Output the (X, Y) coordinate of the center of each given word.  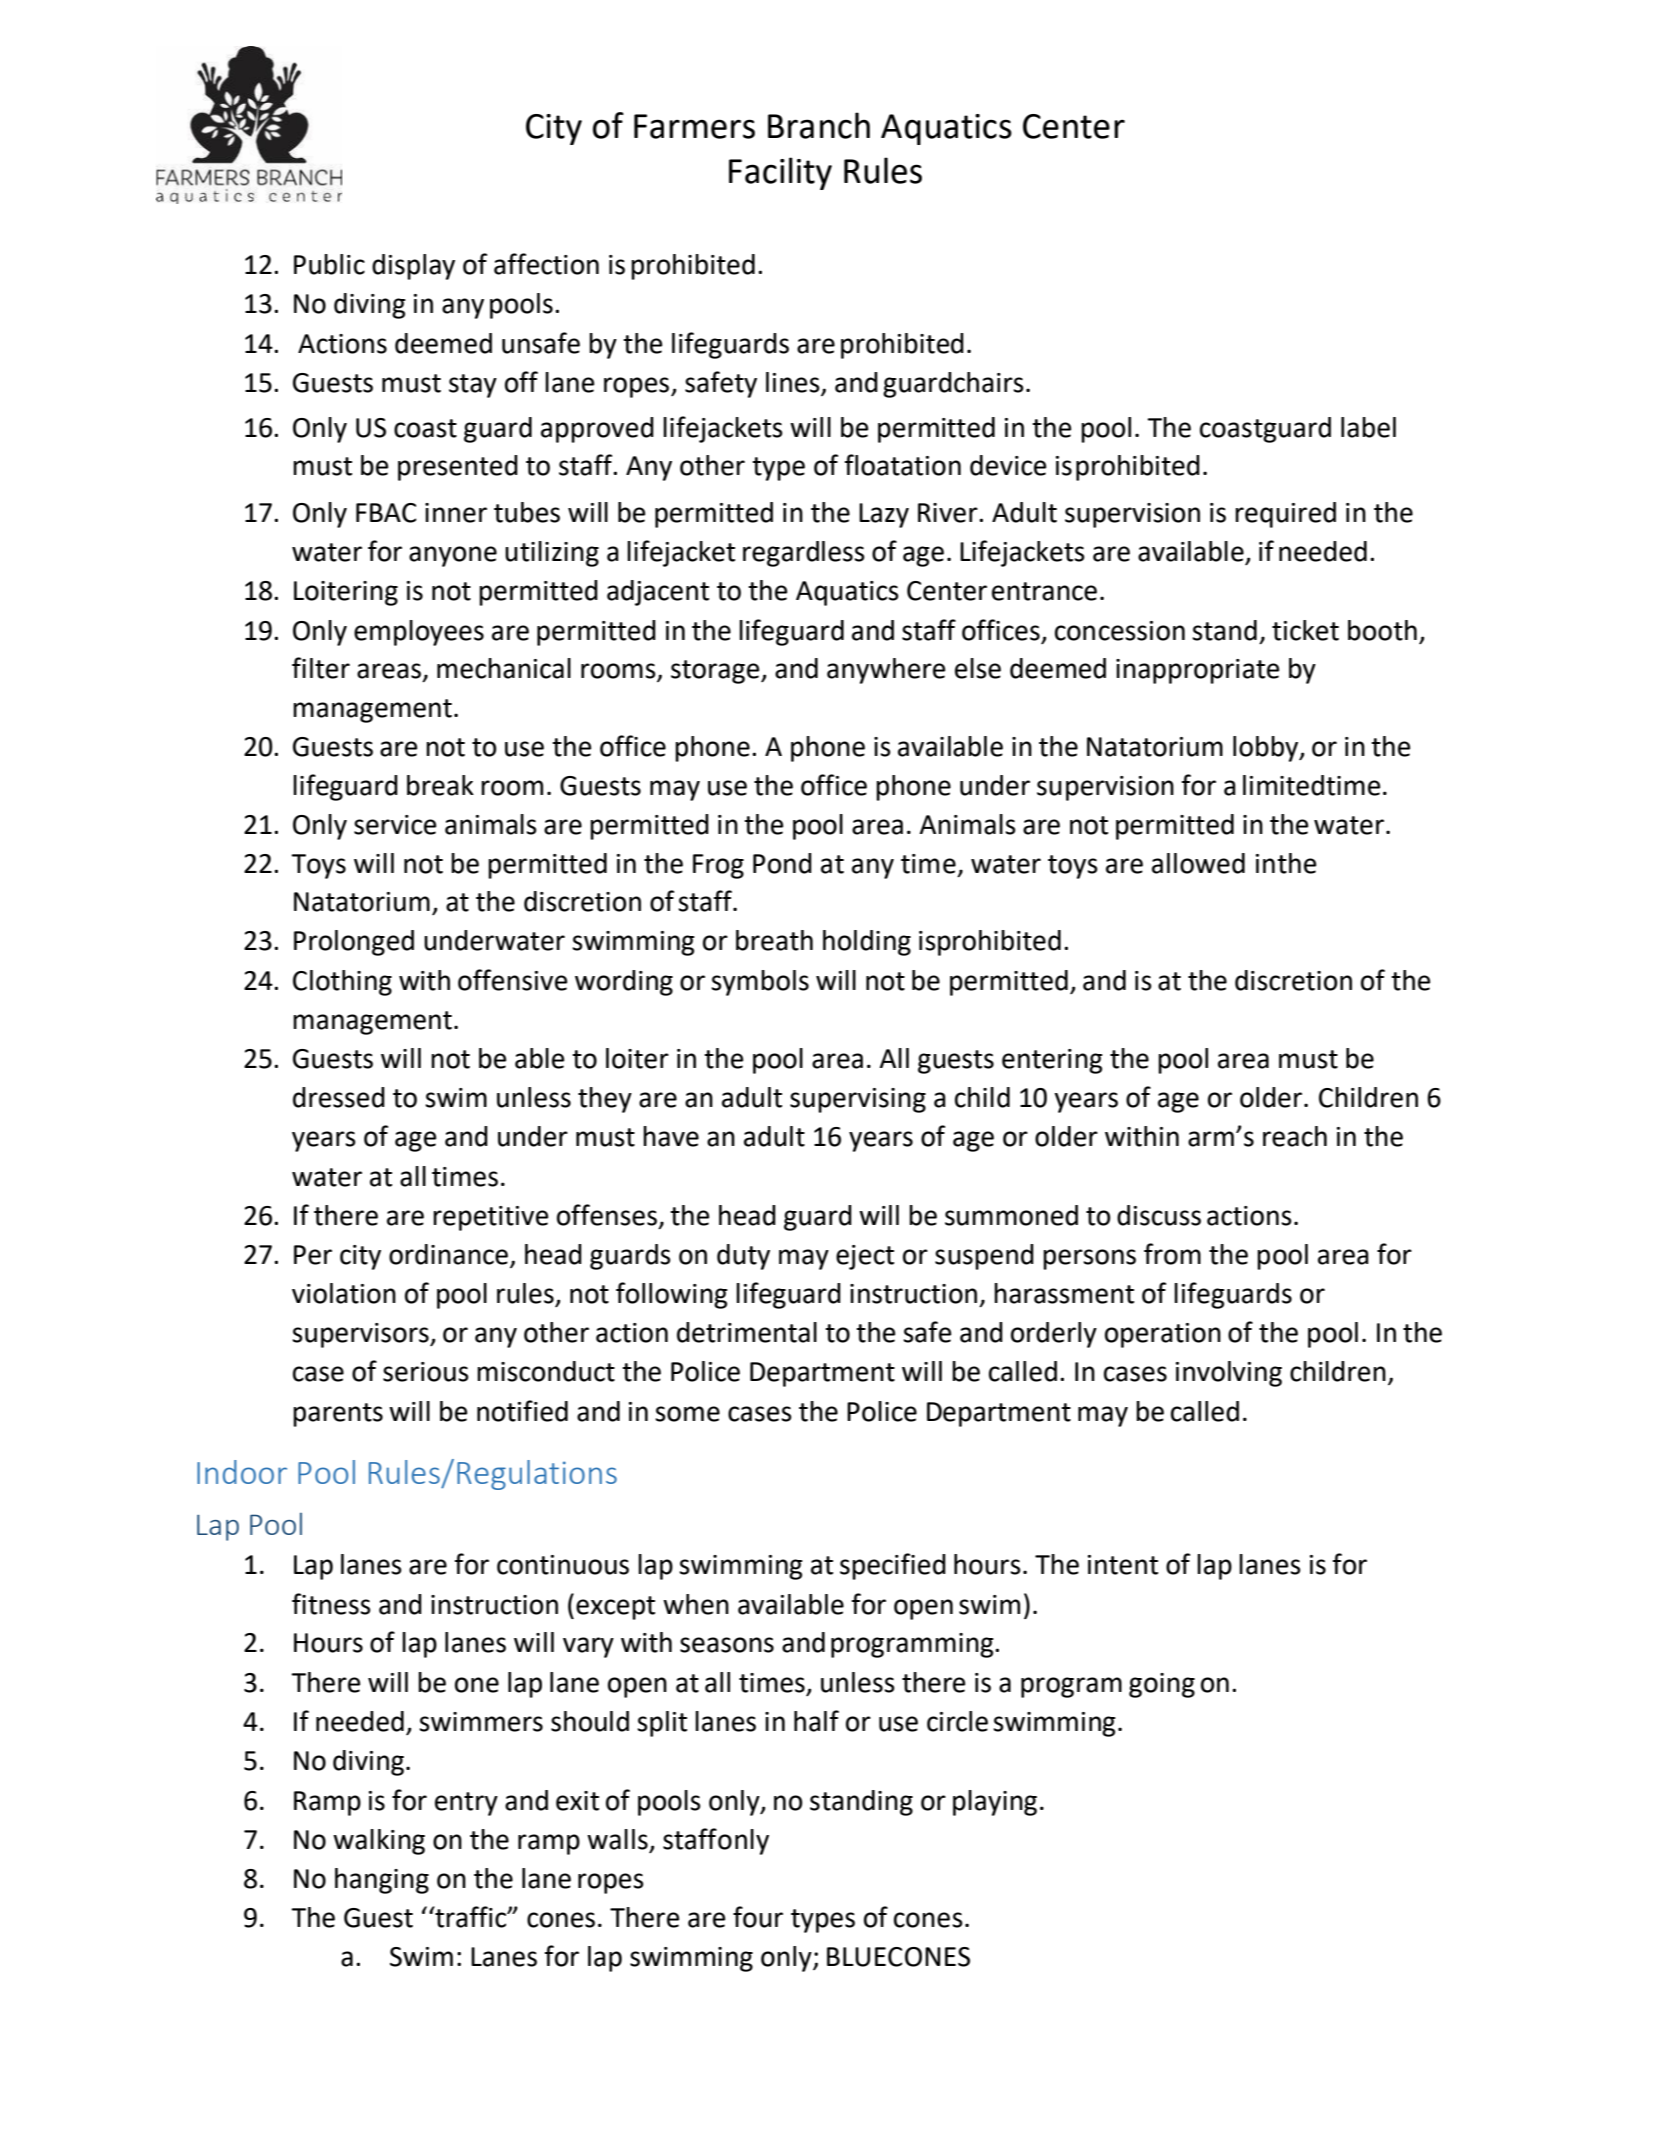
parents (338, 1415)
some (687, 1414)
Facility (780, 173)
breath (774, 940)
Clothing (342, 983)
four (758, 1917)
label (1368, 427)
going (1162, 1685)
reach (1295, 1136)
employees (419, 633)
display (413, 267)
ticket (1305, 630)
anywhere (886, 671)
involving (1229, 1374)
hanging (382, 1881)
